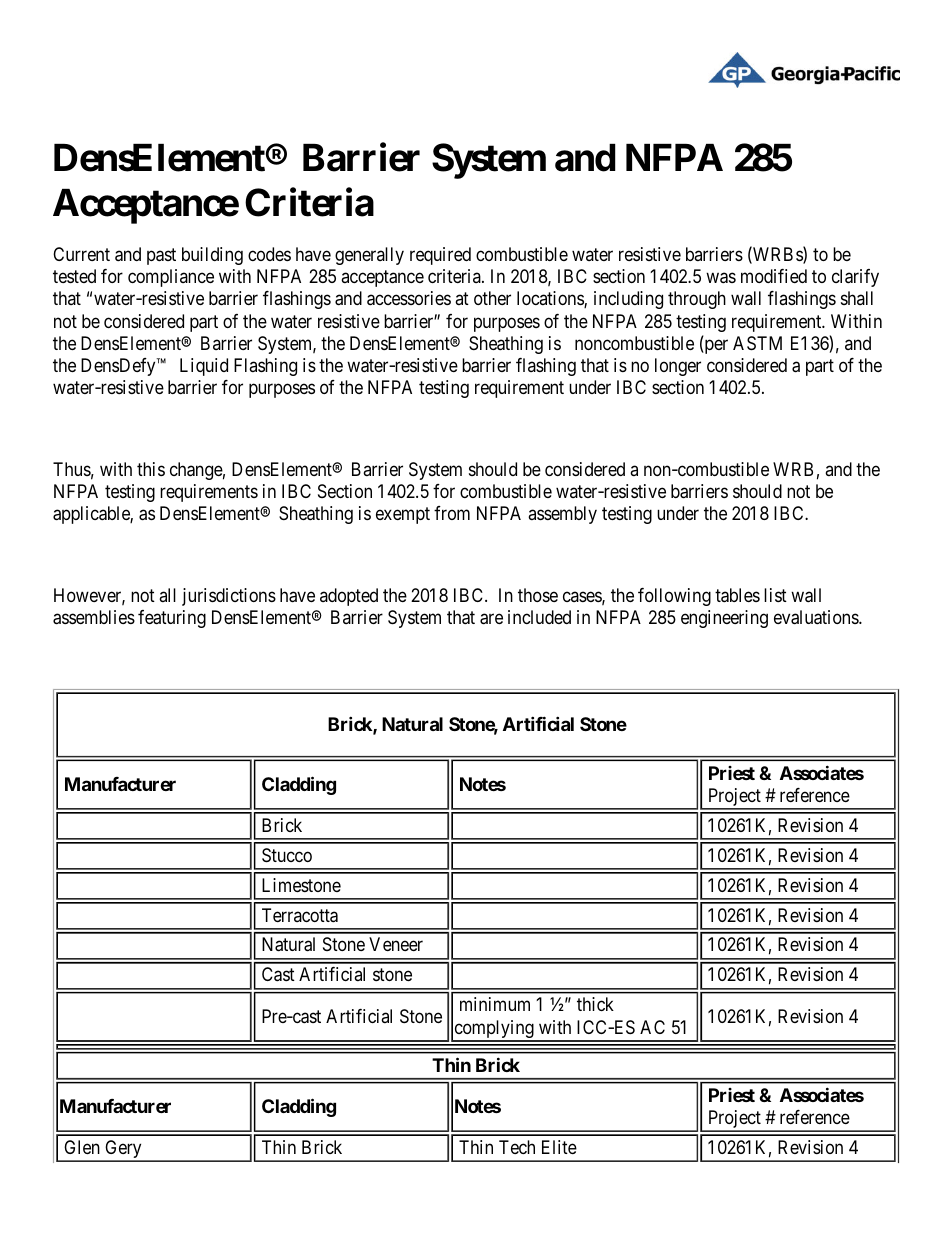 The width and height of the screenshot is (952, 1233). I want to click on Veneer, so click(396, 944).
